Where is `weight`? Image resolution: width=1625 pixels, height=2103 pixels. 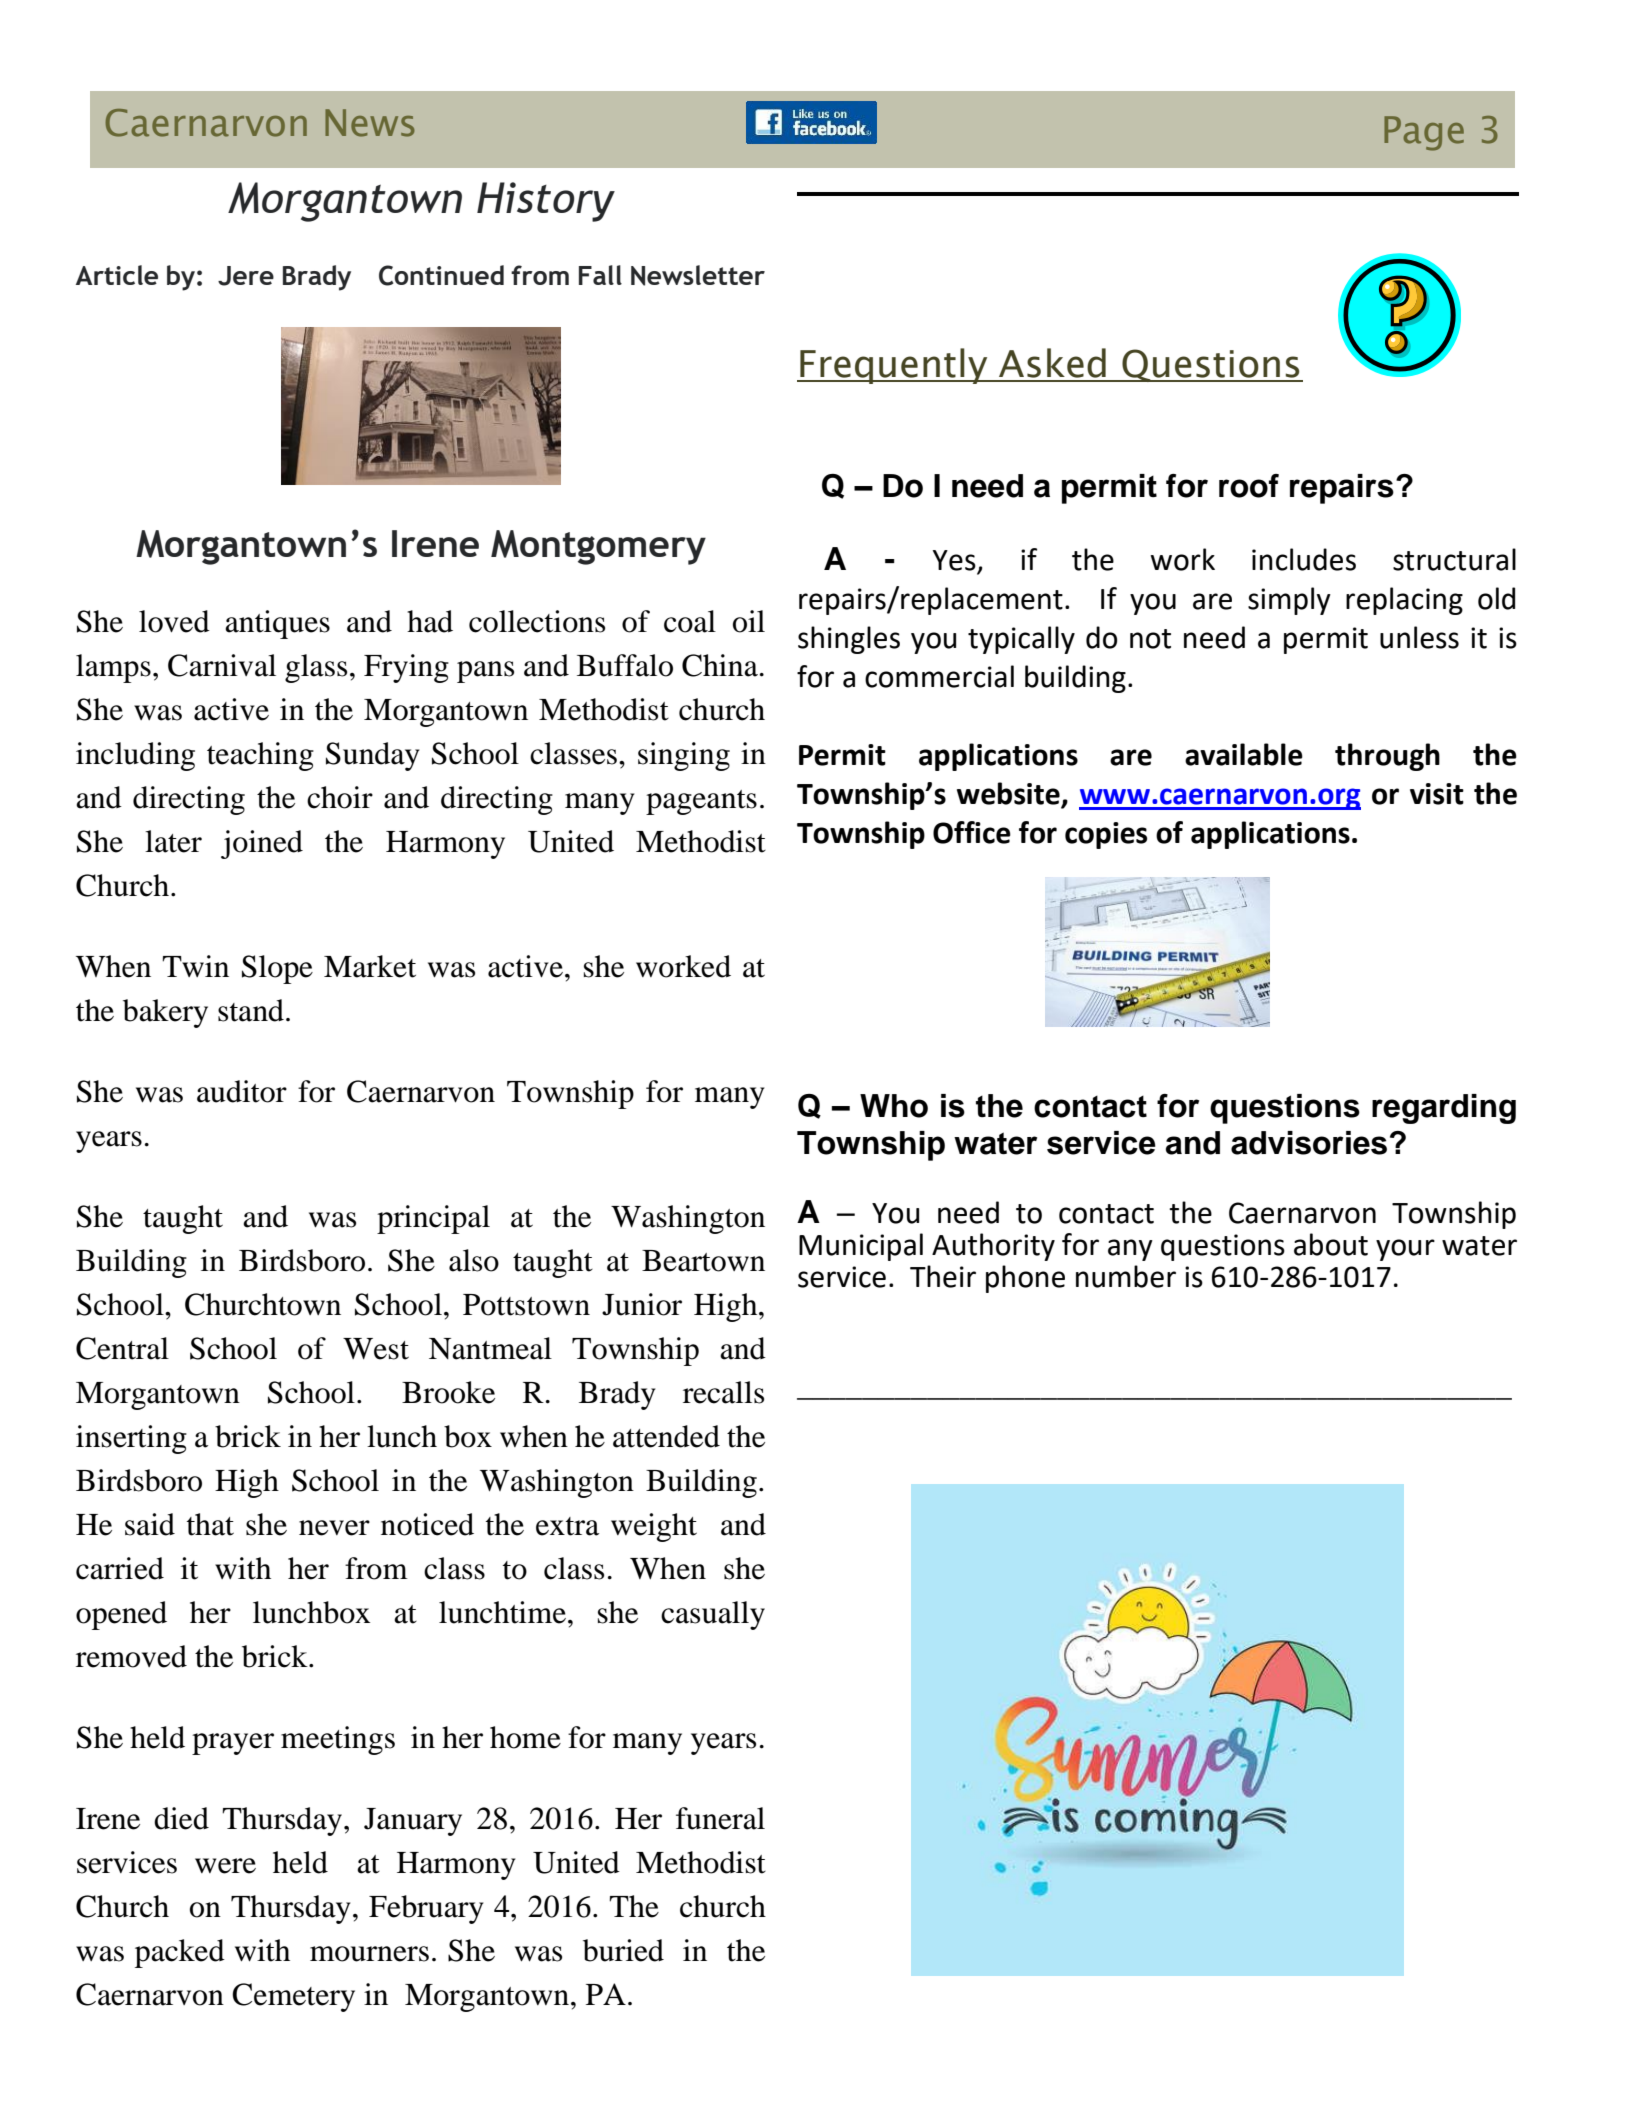
weight is located at coordinates (654, 1527).
